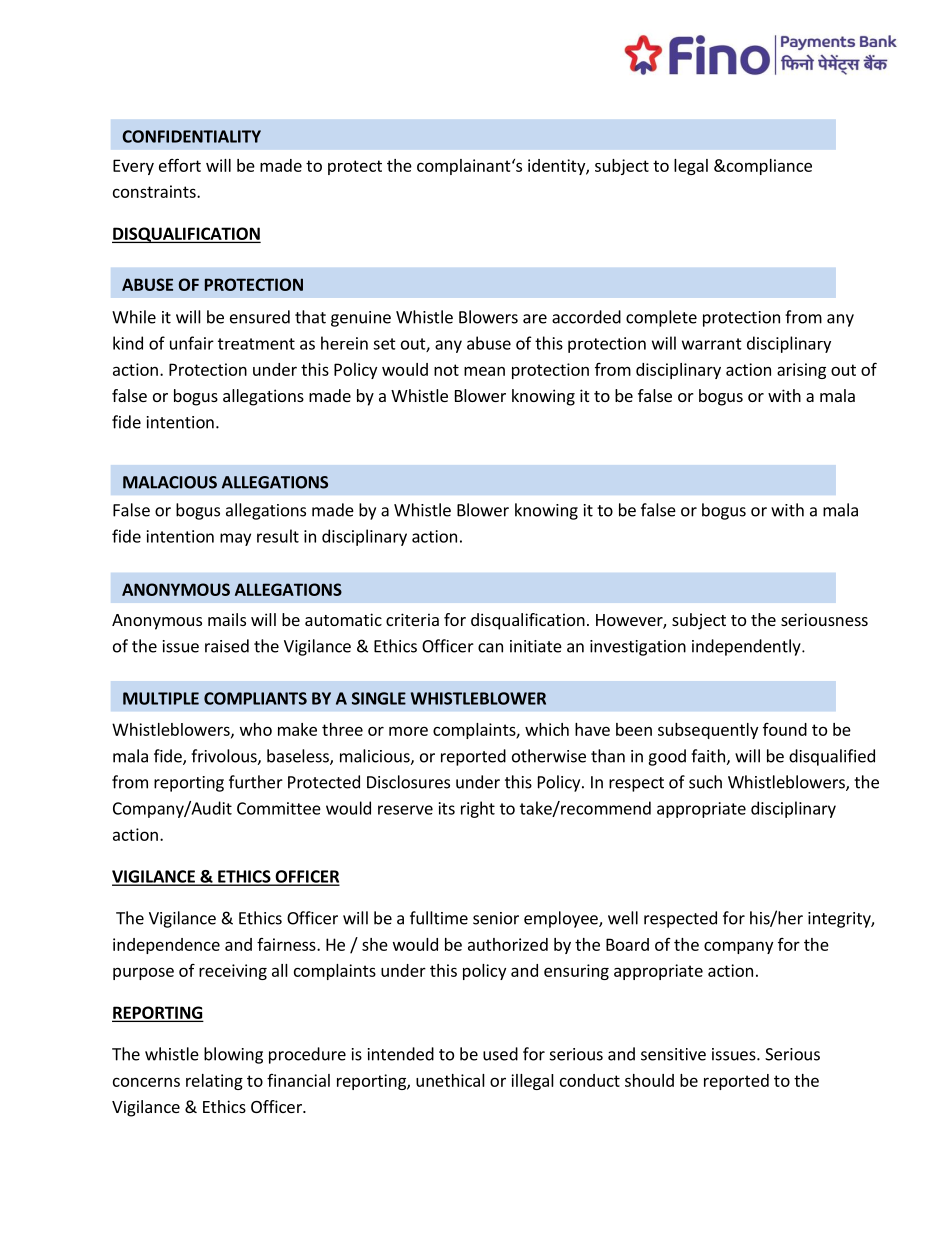  Describe the element at coordinates (180, 165) in the image. I see `effort` at that location.
